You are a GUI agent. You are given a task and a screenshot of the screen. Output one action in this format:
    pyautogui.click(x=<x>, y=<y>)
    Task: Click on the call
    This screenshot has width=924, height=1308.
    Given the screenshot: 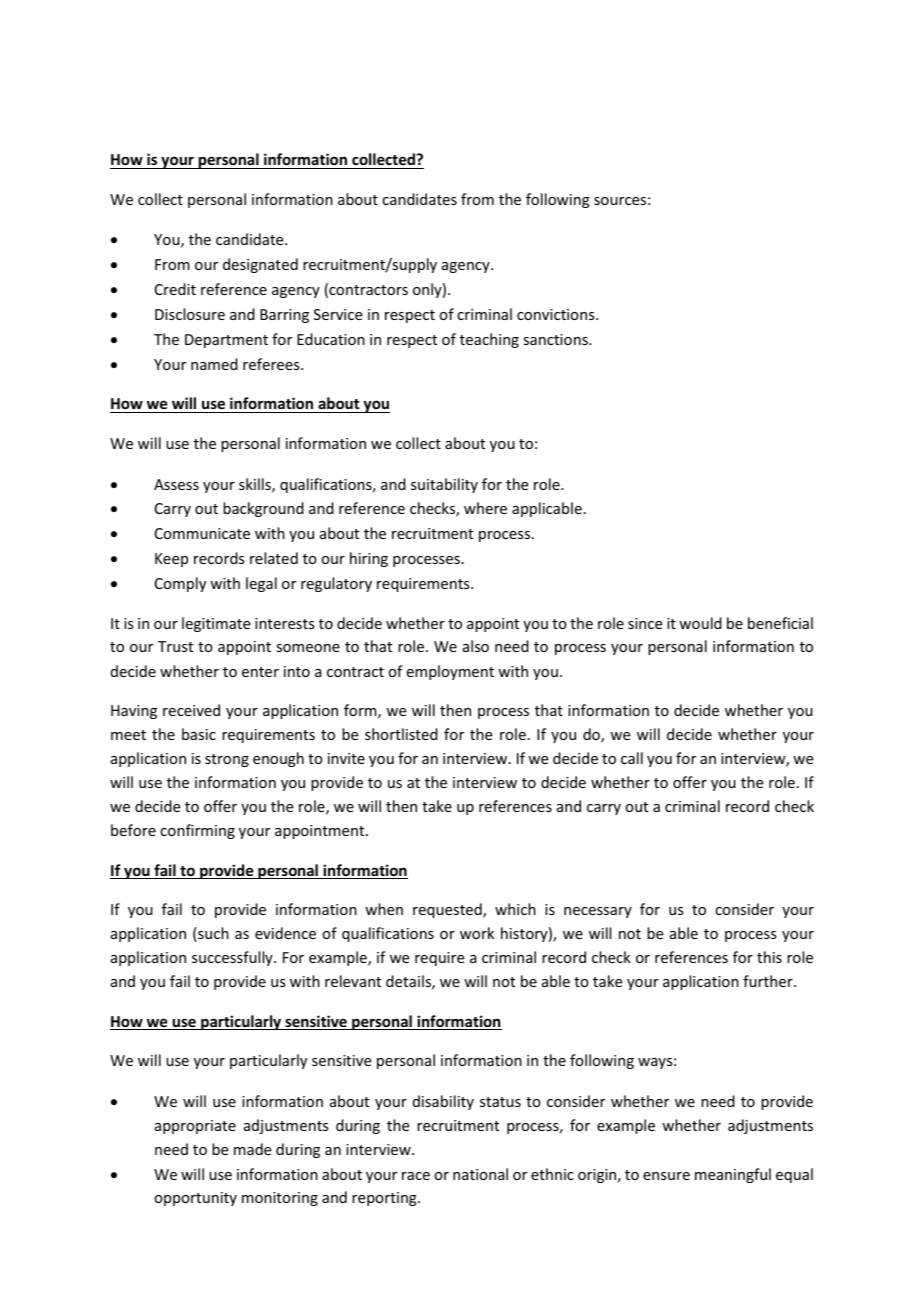 What is the action you would take?
    pyautogui.click(x=632, y=758)
